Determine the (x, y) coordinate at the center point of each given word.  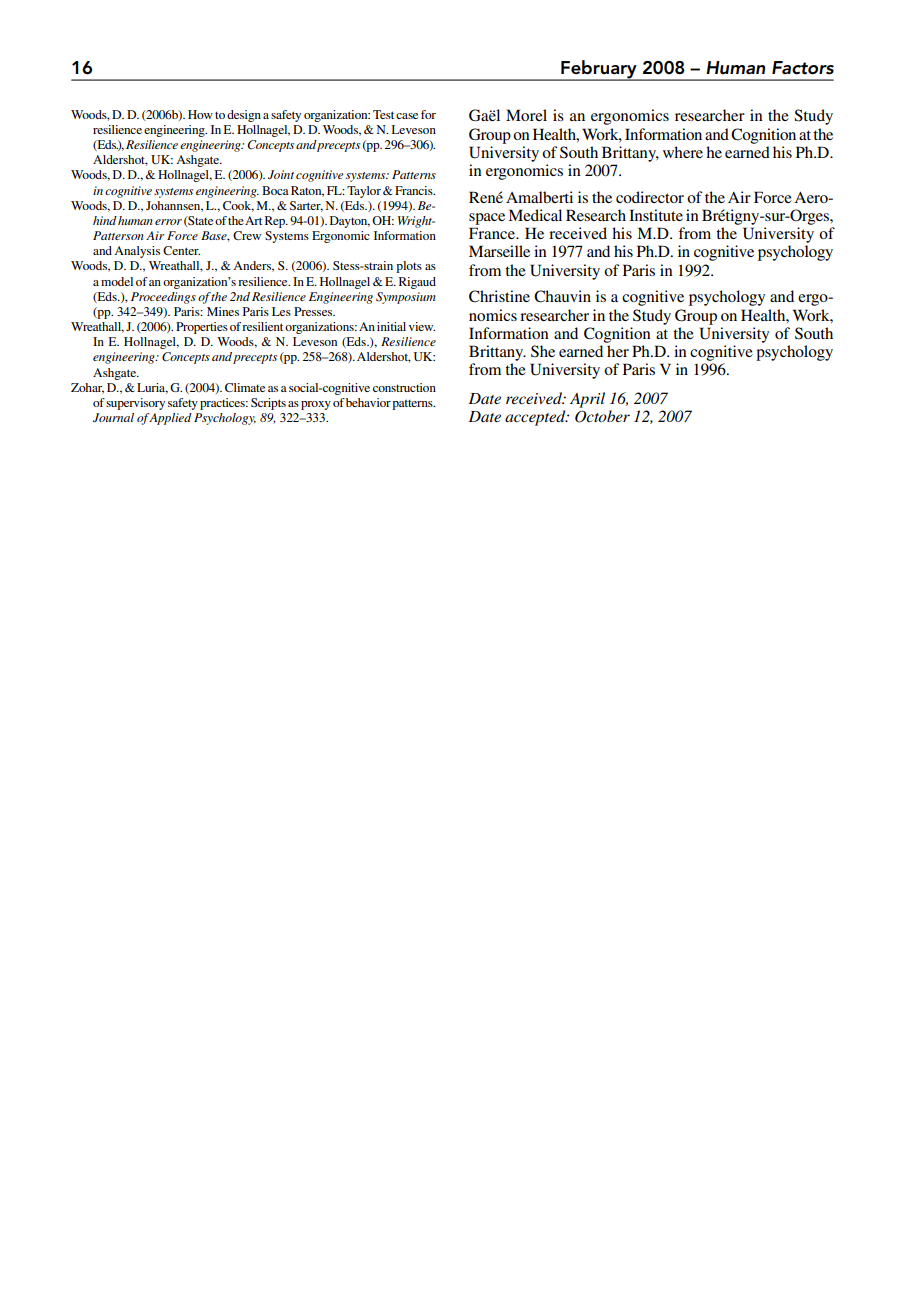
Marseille (499, 251)
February (599, 70)
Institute (656, 215)
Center (181, 250)
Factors (803, 68)
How (200, 114)
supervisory (135, 404)
